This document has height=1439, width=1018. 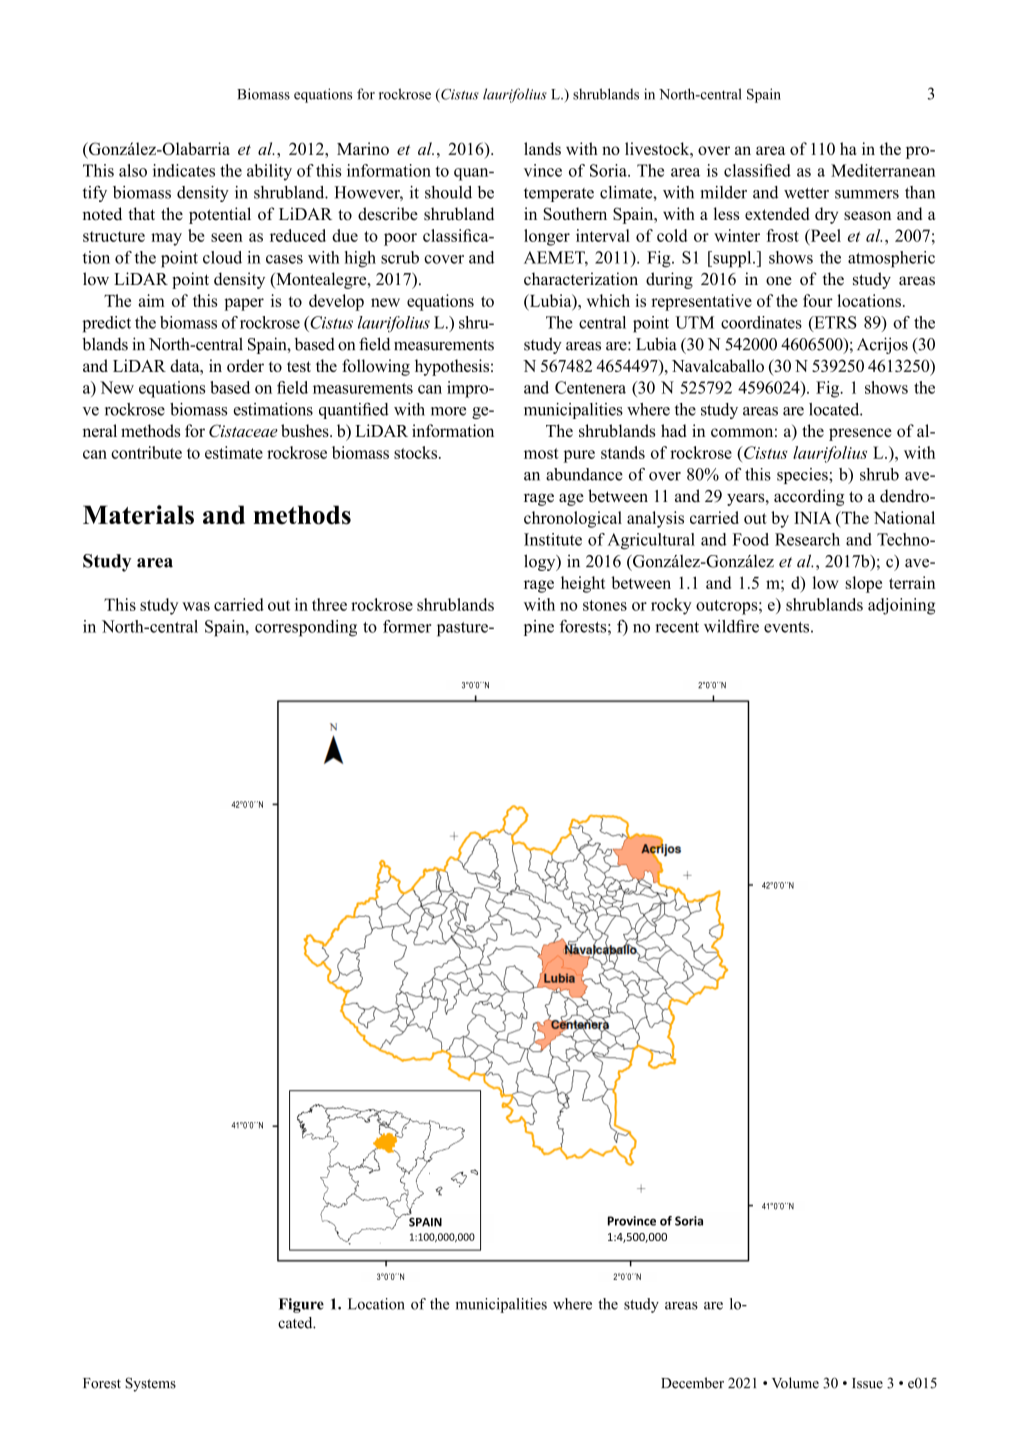 I want to click on Volume, so click(x=795, y=1383).
